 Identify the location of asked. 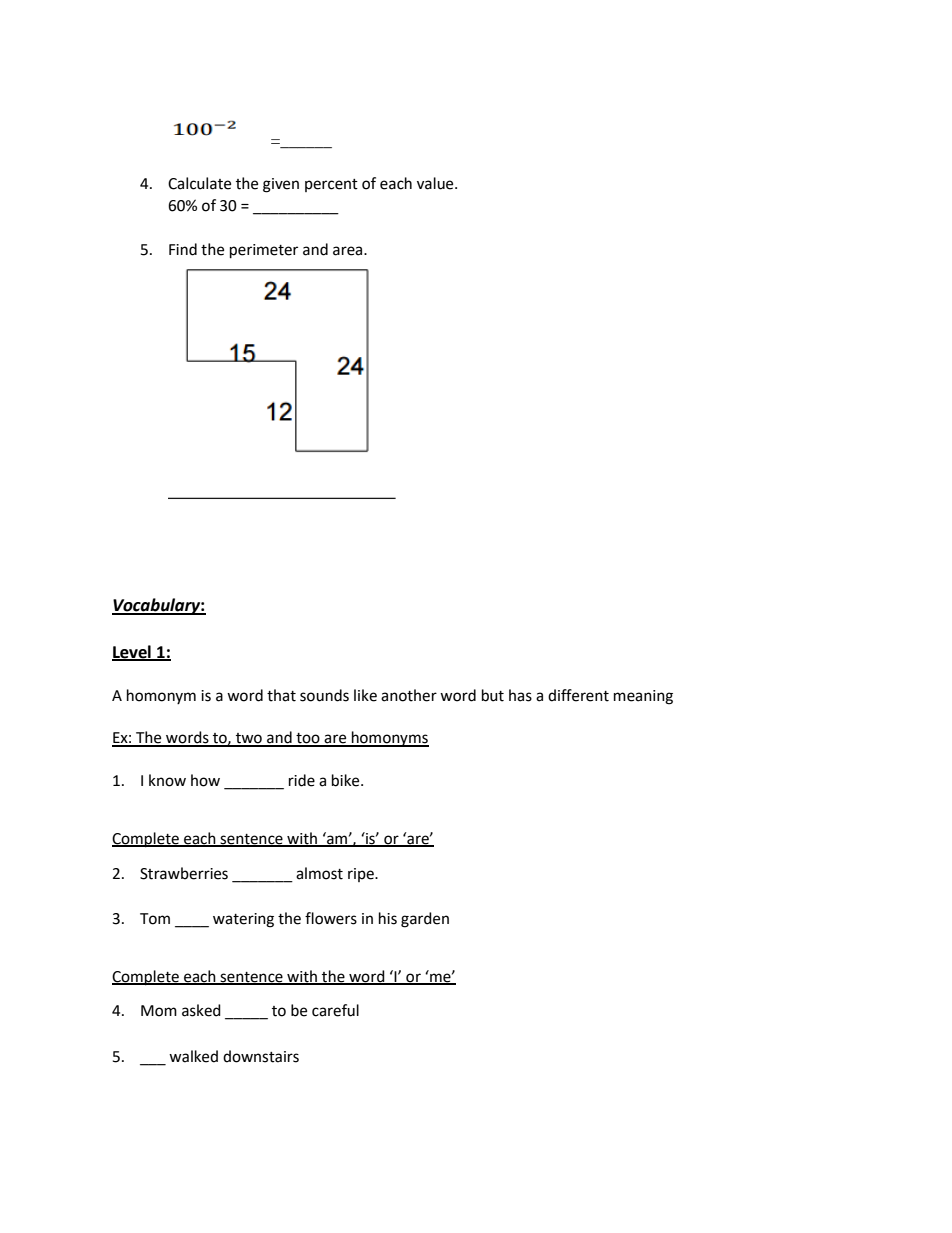
(201, 1010).
